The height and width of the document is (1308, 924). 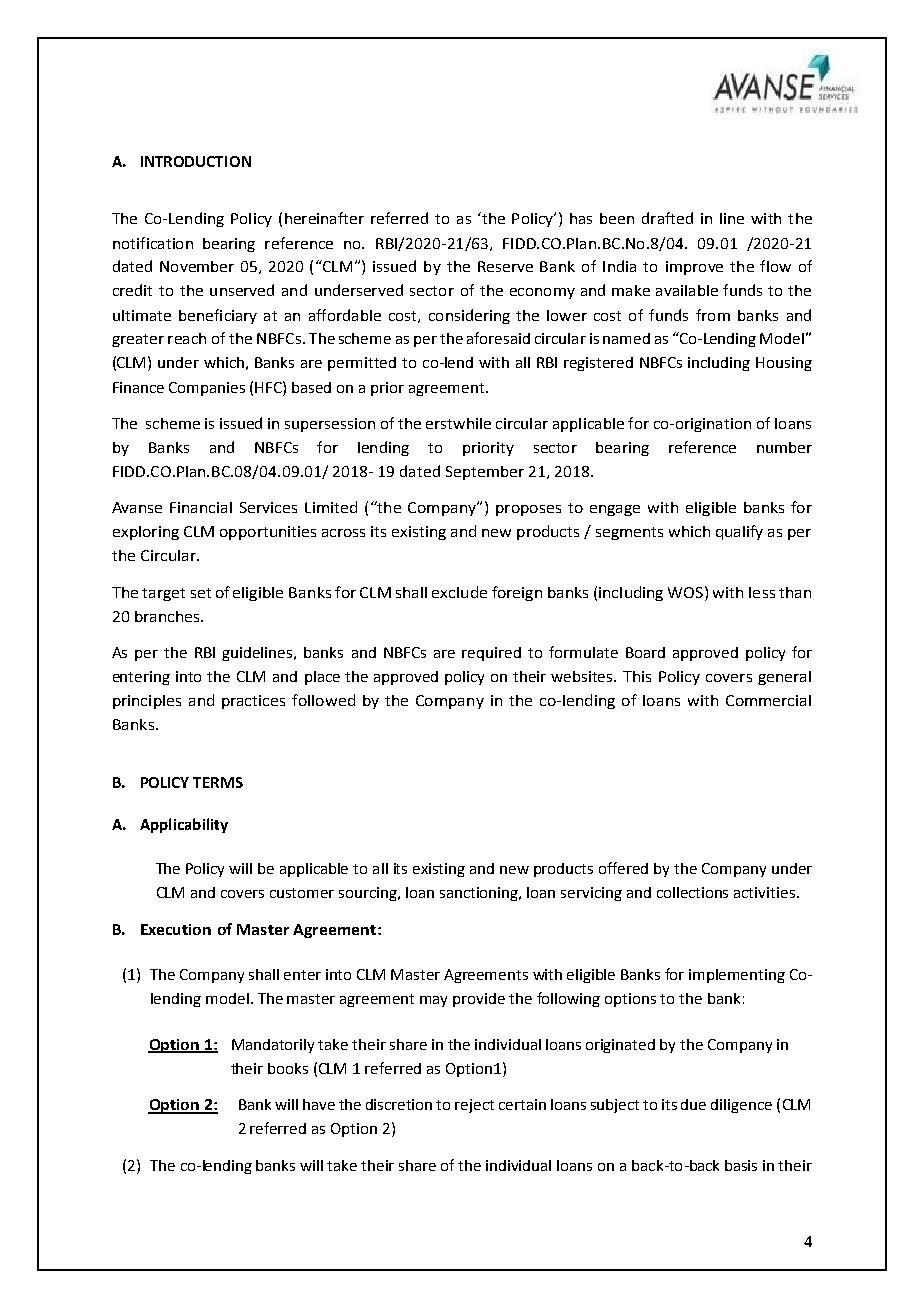 What do you see at coordinates (645, 652) in the document?
I see `Board` at bounding box center [645, 652].
